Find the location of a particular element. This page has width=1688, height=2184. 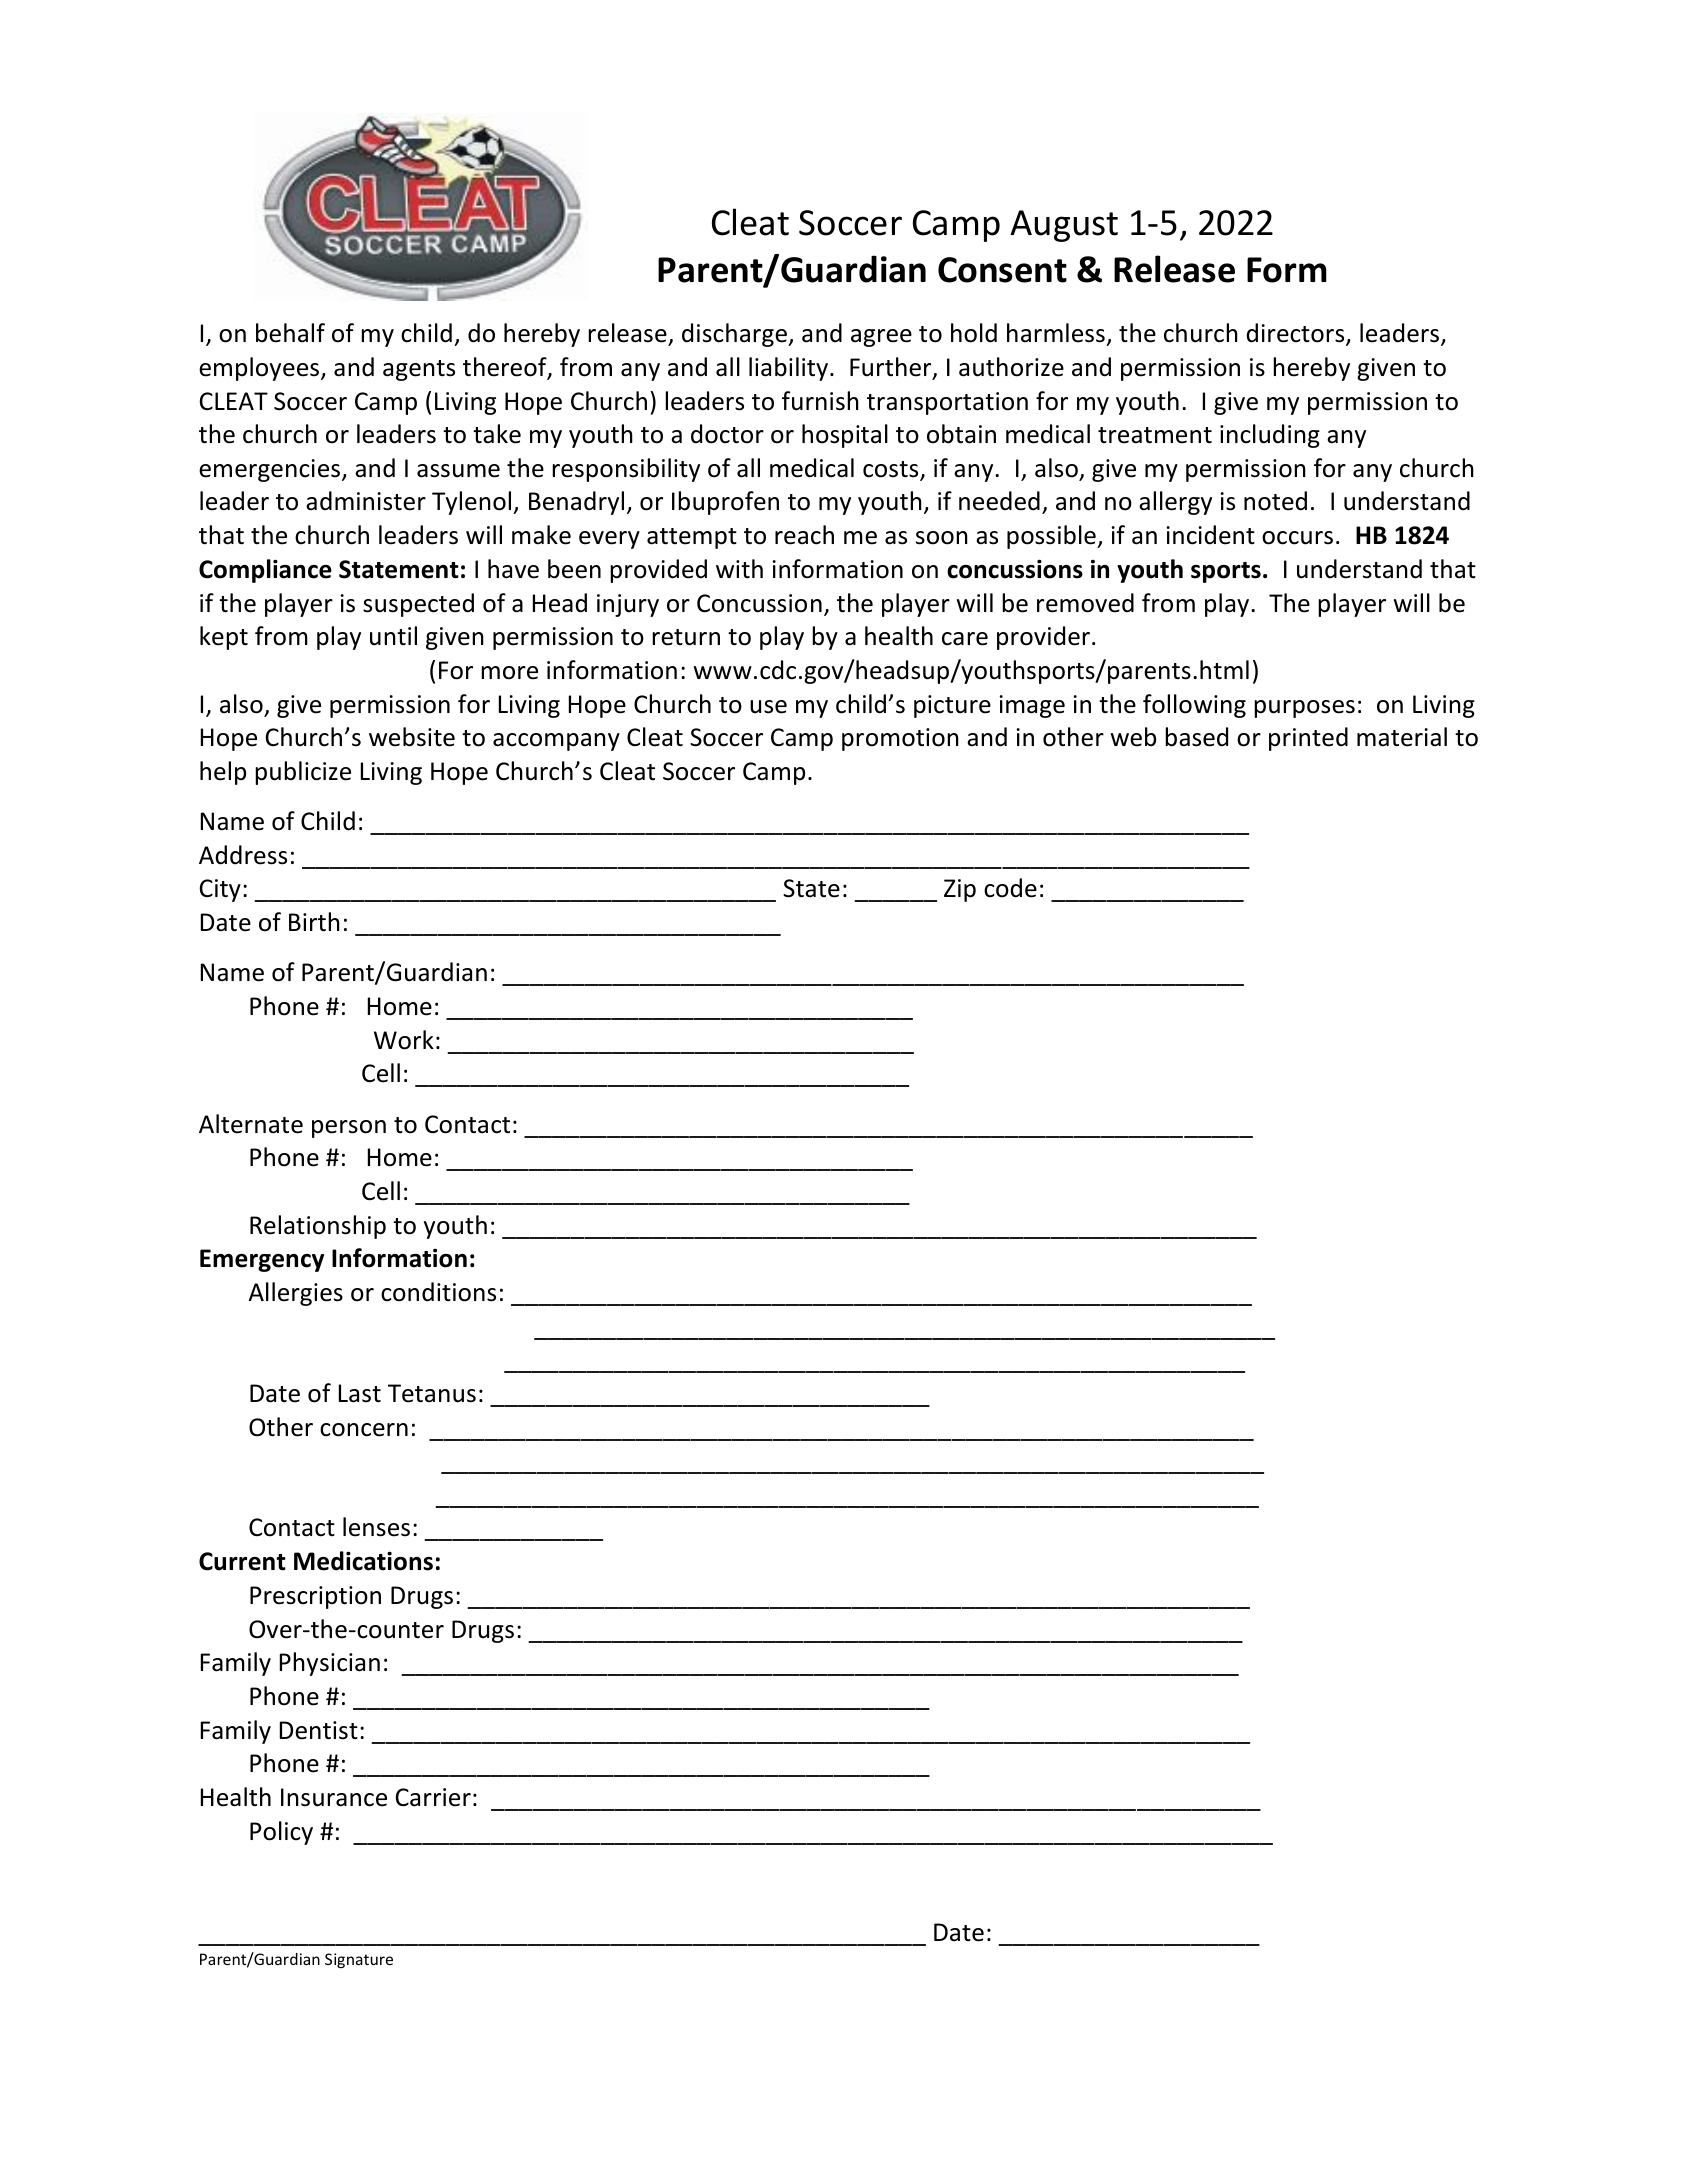

Signature is located at coordinates (359, 1960).
